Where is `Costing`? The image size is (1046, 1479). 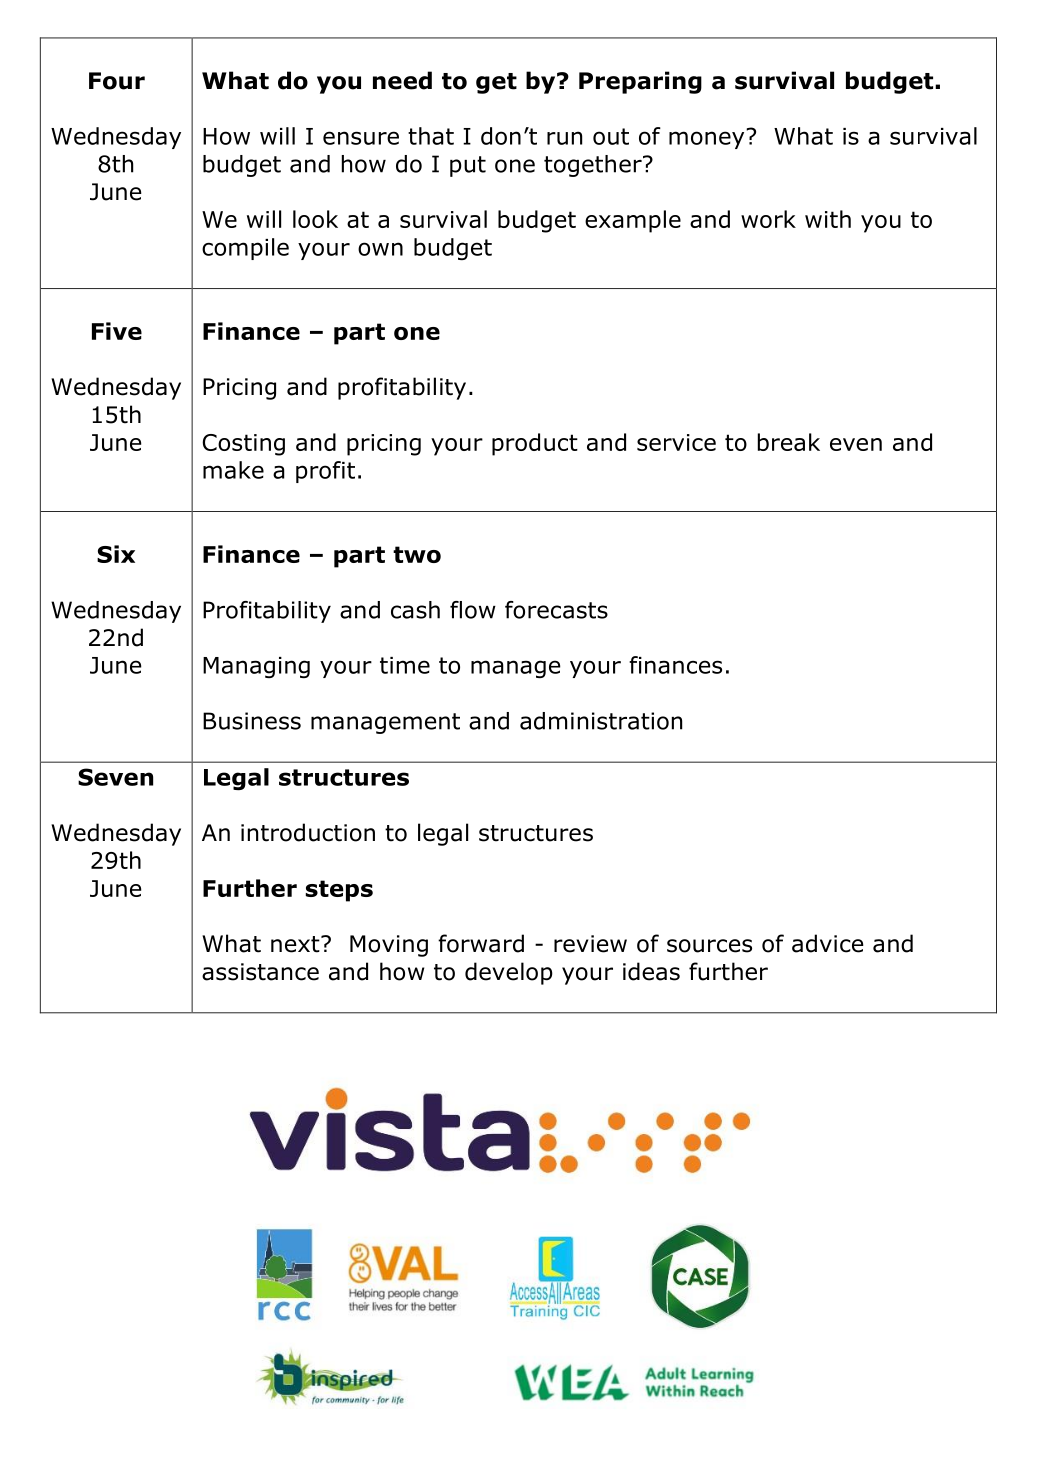 Costing is located at coordinates (243, 445).
